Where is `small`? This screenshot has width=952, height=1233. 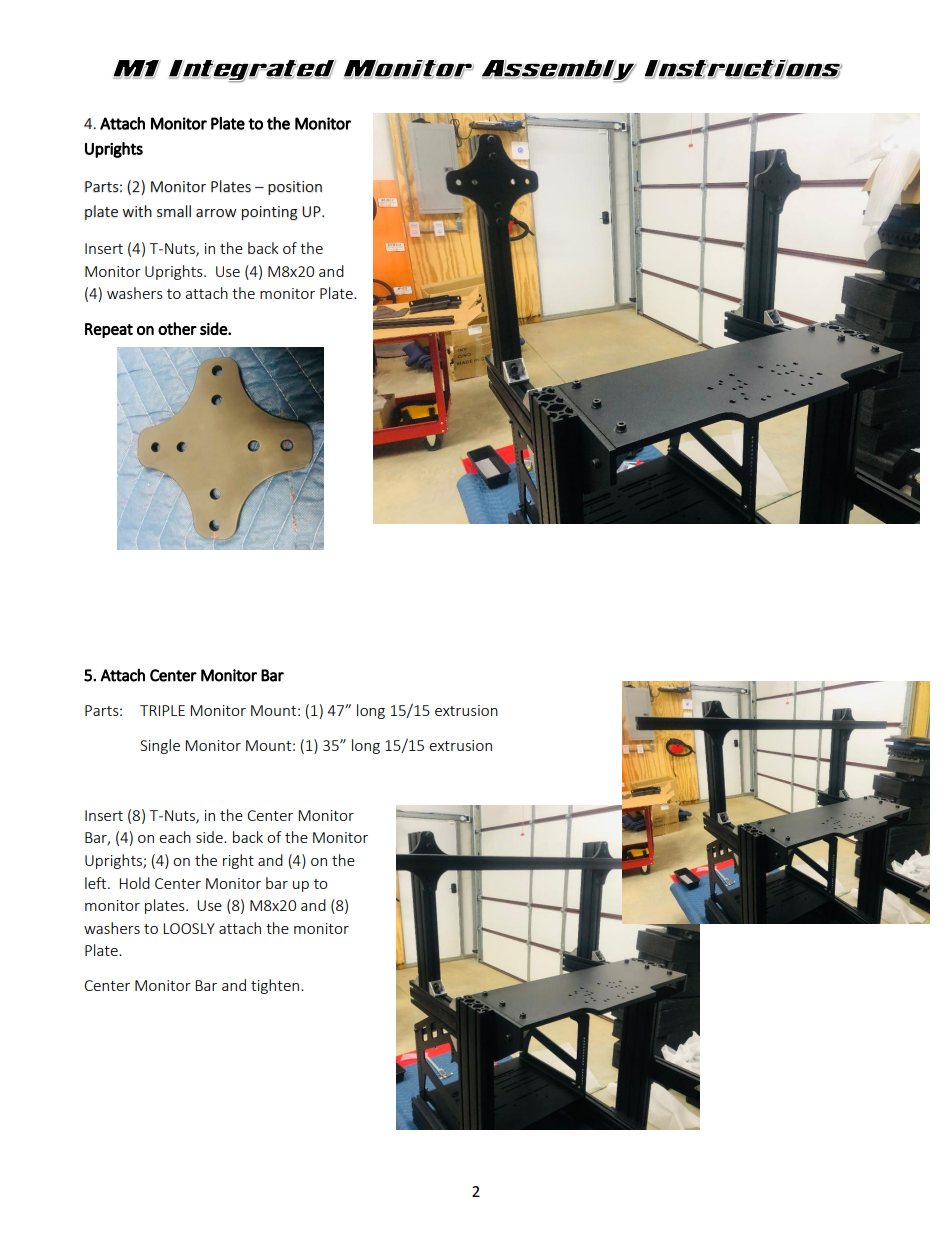
small is located at coordinates (174, 211).
